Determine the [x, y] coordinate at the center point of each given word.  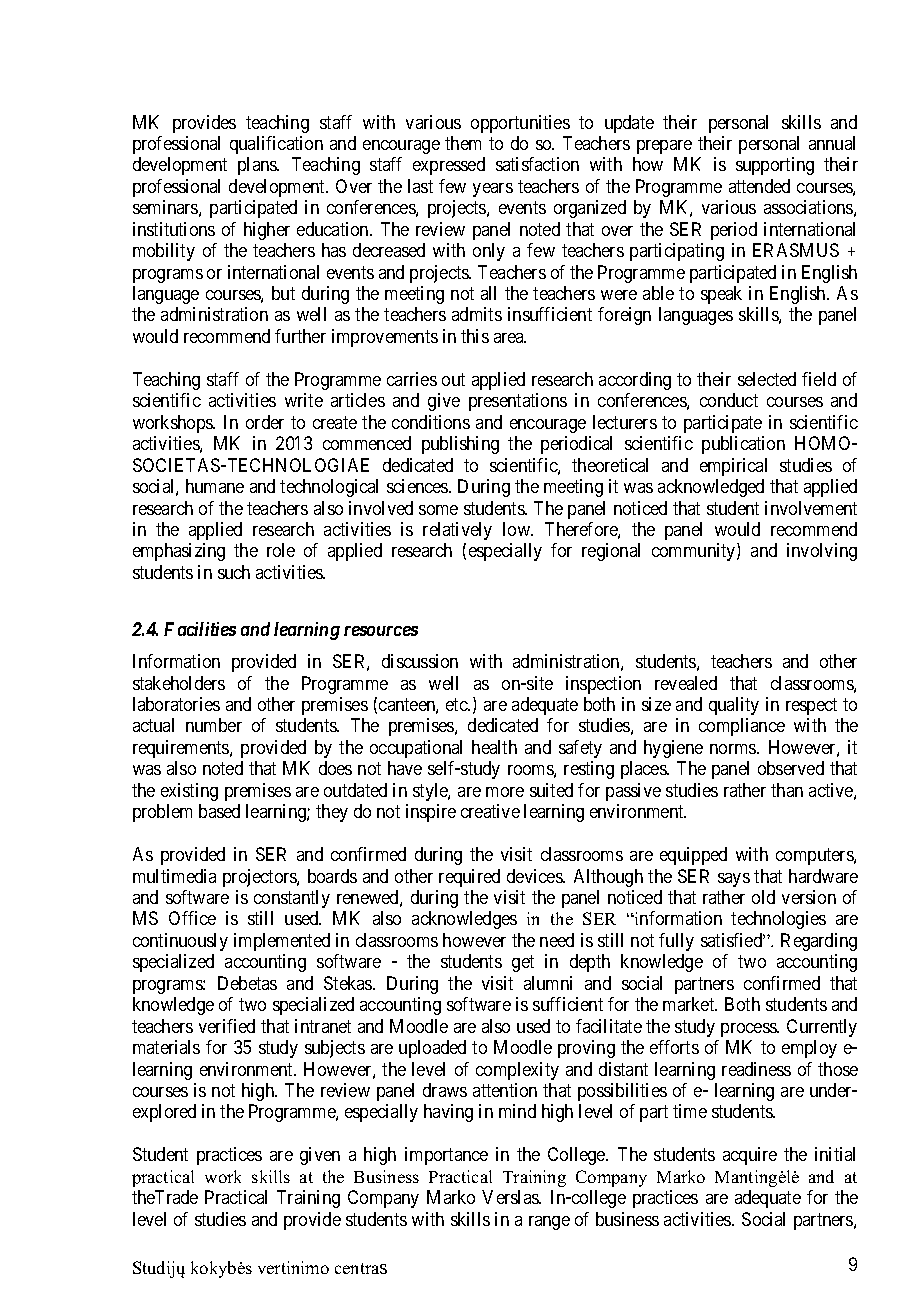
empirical [733, 467]
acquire [750, 1156]
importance [446, 1156]
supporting [775, 166]
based [219, 811]
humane [215, 486]
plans [258, 166]
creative [490, 811]
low [517, 529]
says [734, 880]
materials [166, 1047]
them [463, 143]
